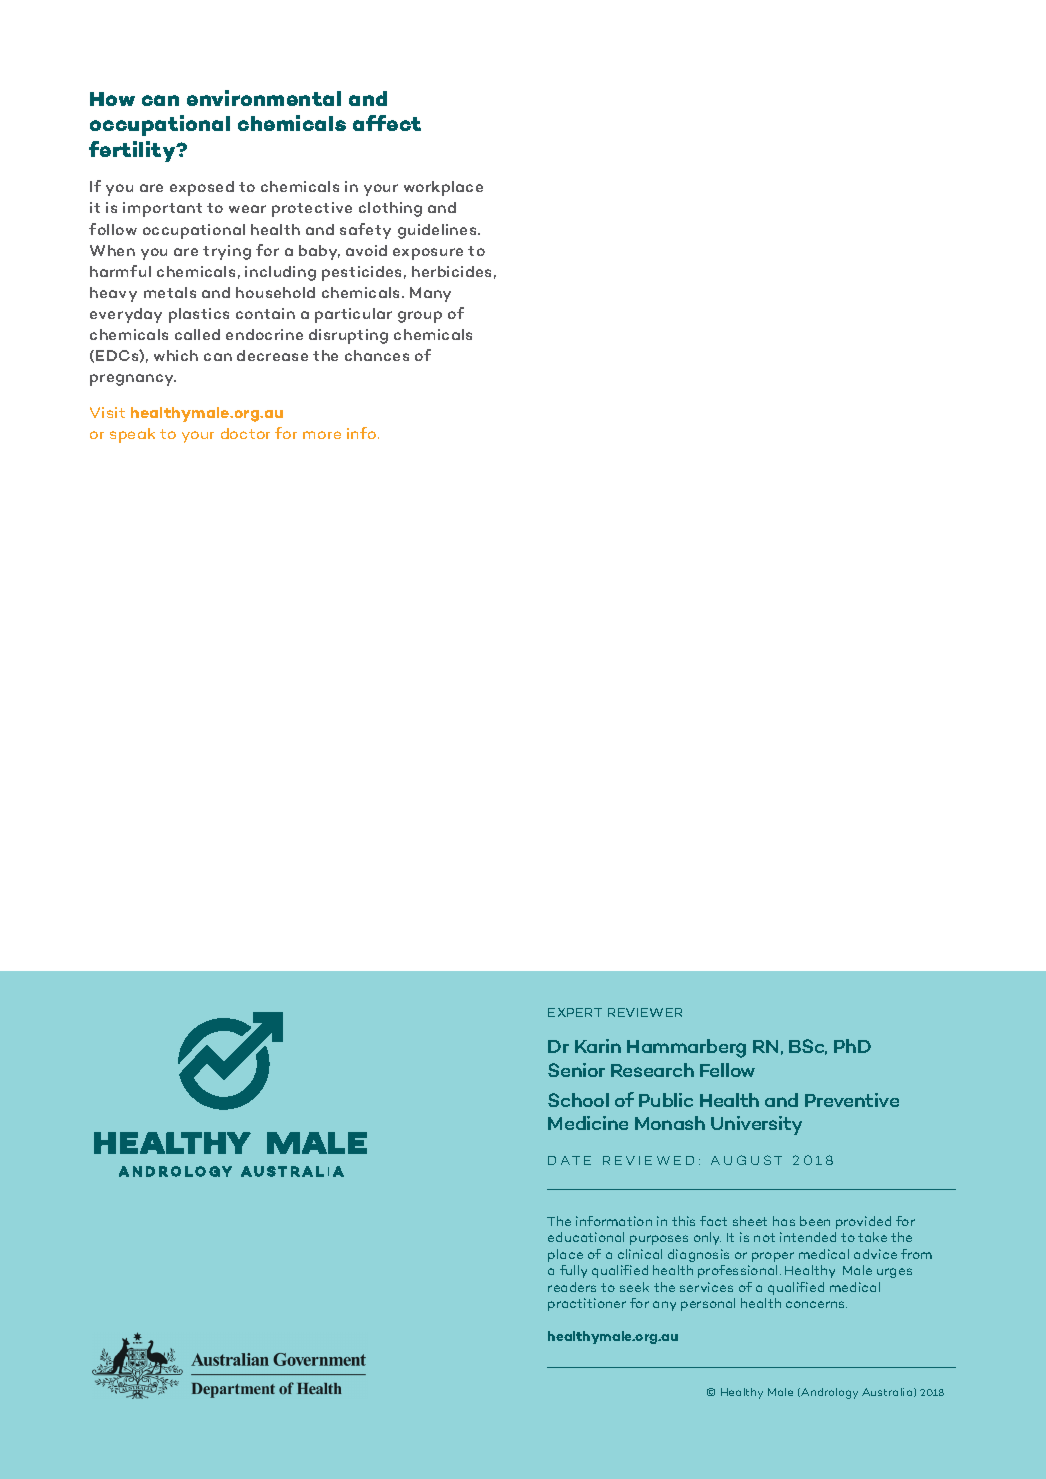  What do you see at coordinates (598, 1046) in the screenshot?
I see `Karin` at bounding box center [598, 1046].
